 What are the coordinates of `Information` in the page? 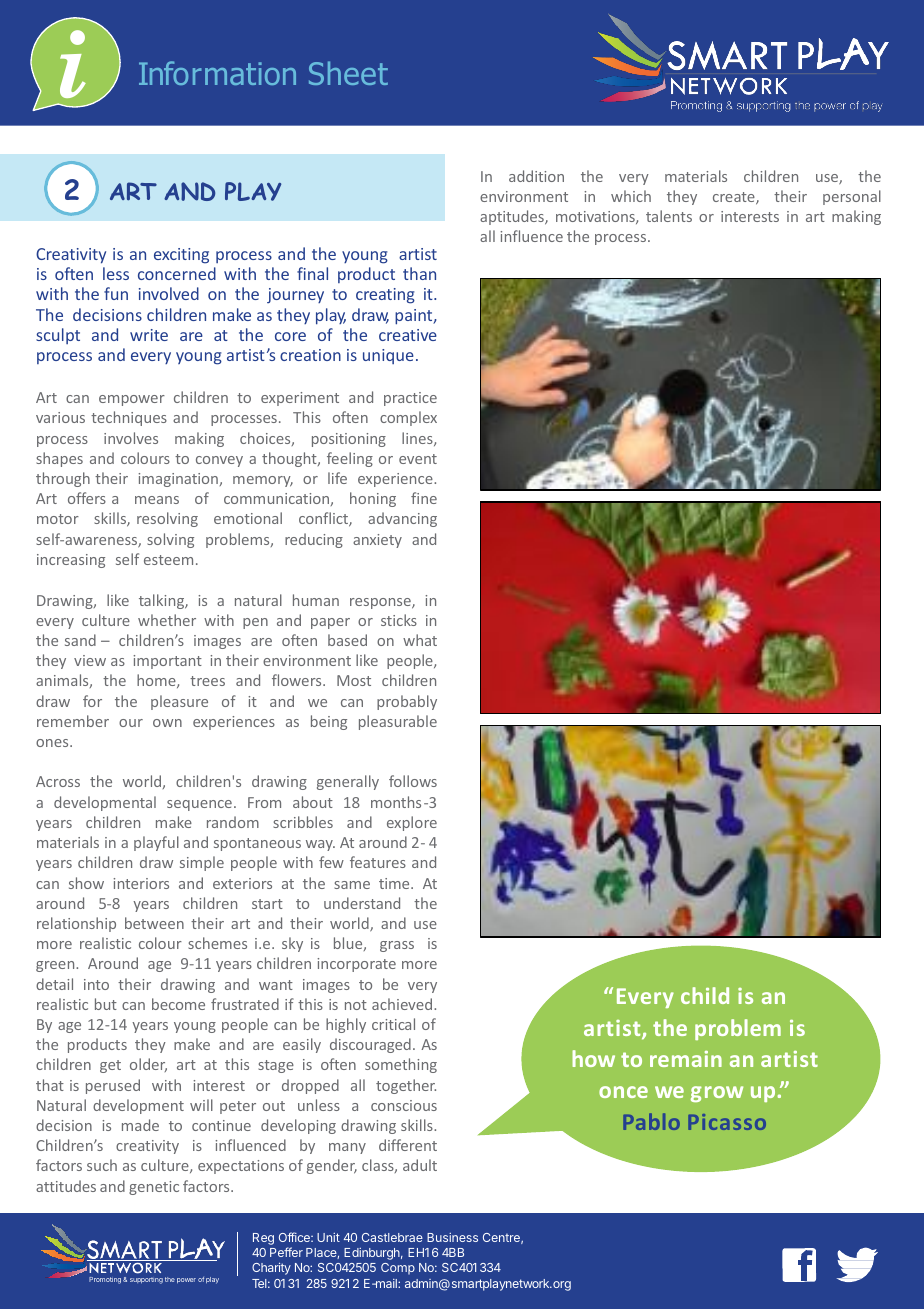 It's located at (217, 73).
